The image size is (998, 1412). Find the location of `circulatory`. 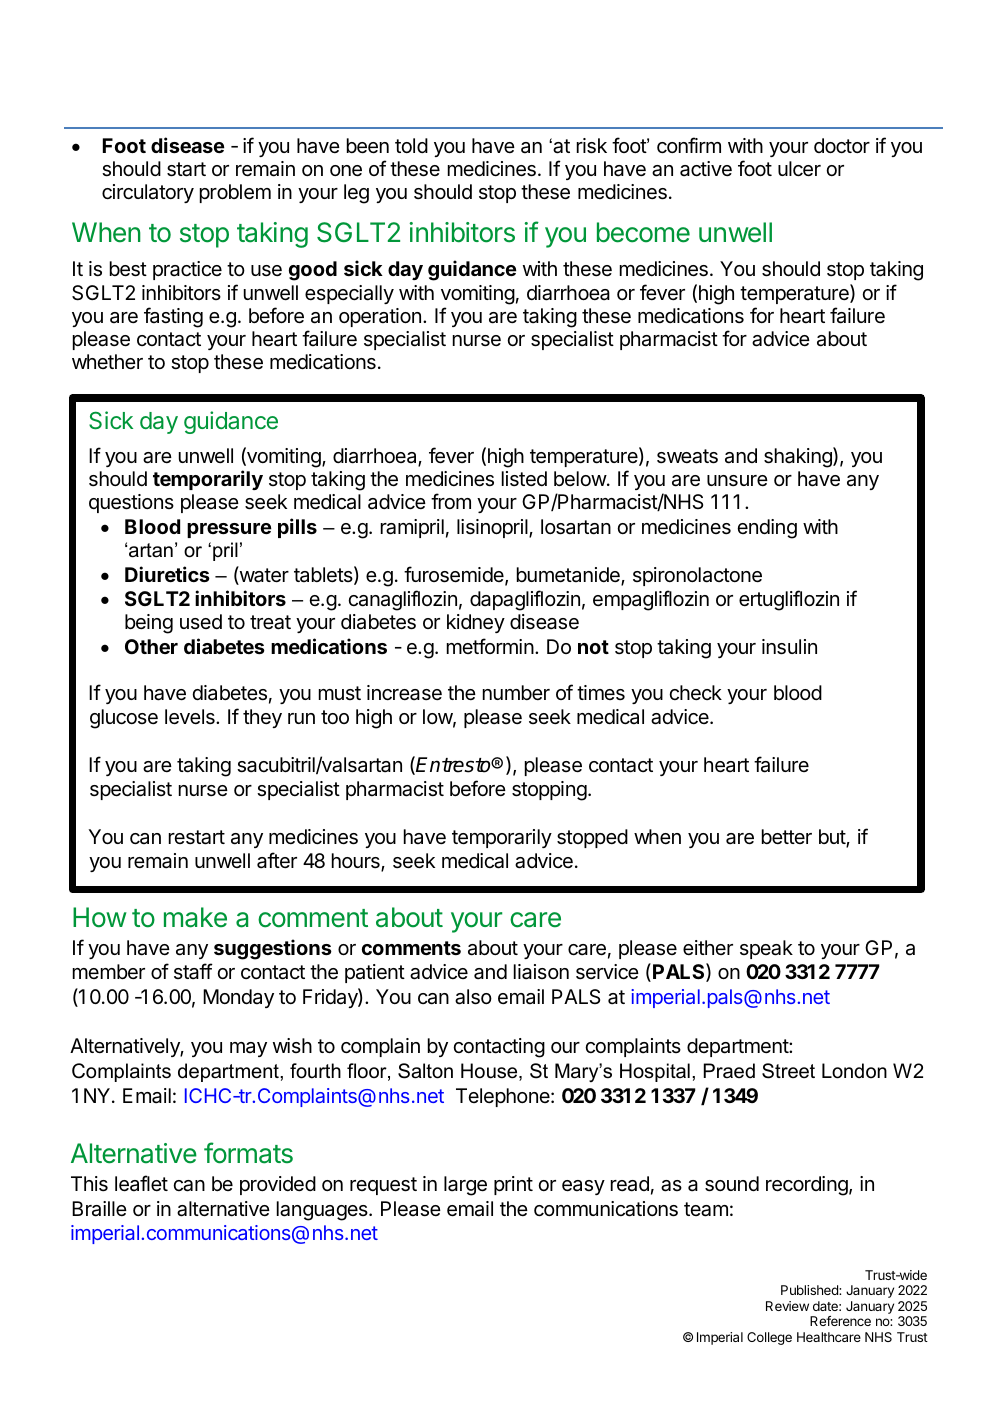

circulatory is located at coordinates (148, 193).
